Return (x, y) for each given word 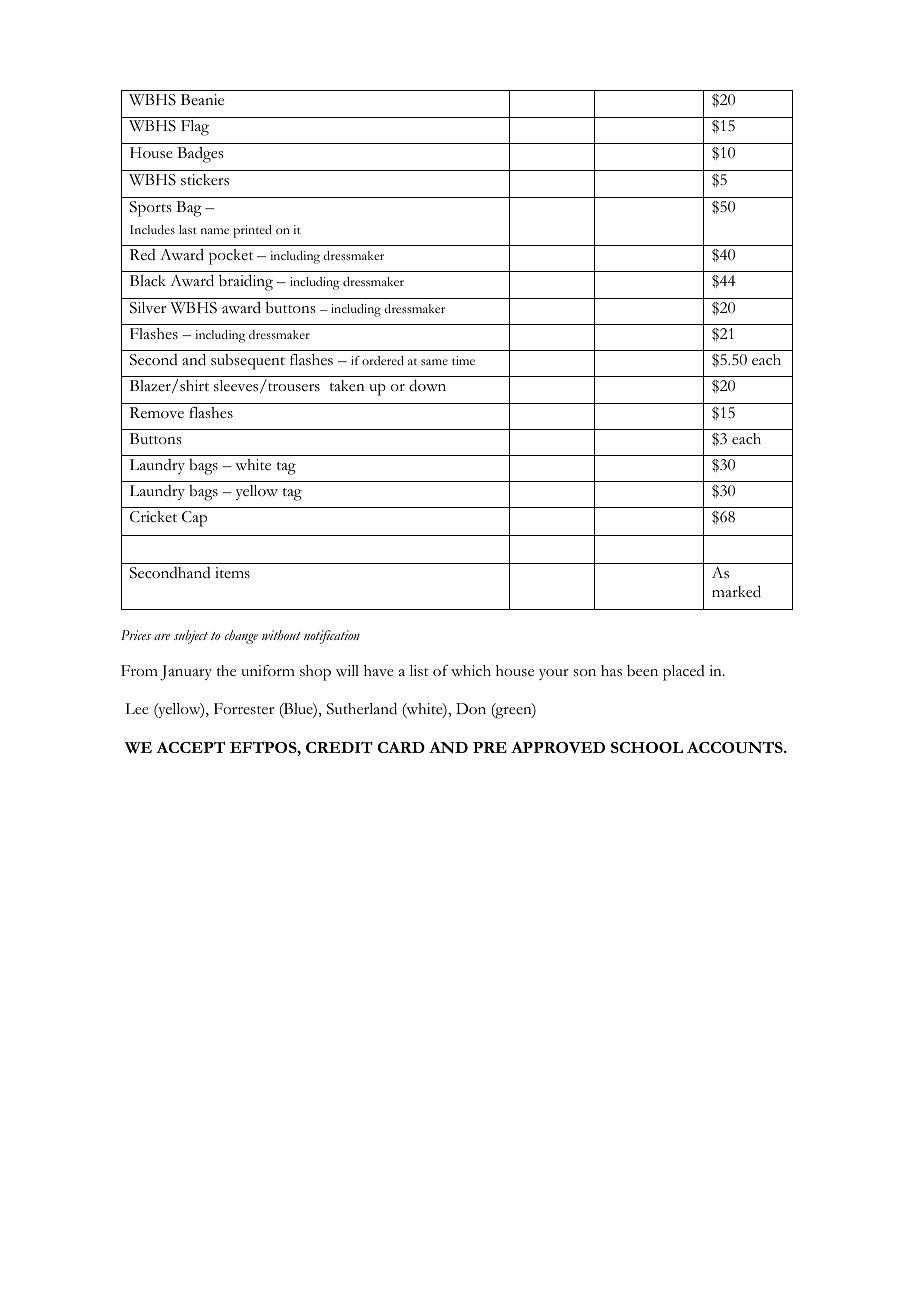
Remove (157, 412)
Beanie (202, 100)
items (232, 573)
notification (332, 637)
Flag (195, 128)
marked (736, 591)
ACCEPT (190, 747)
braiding (246, 282)
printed (253, 231)
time (463, 360)
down (427, 385)
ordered (383, 360)
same (434, 362)
